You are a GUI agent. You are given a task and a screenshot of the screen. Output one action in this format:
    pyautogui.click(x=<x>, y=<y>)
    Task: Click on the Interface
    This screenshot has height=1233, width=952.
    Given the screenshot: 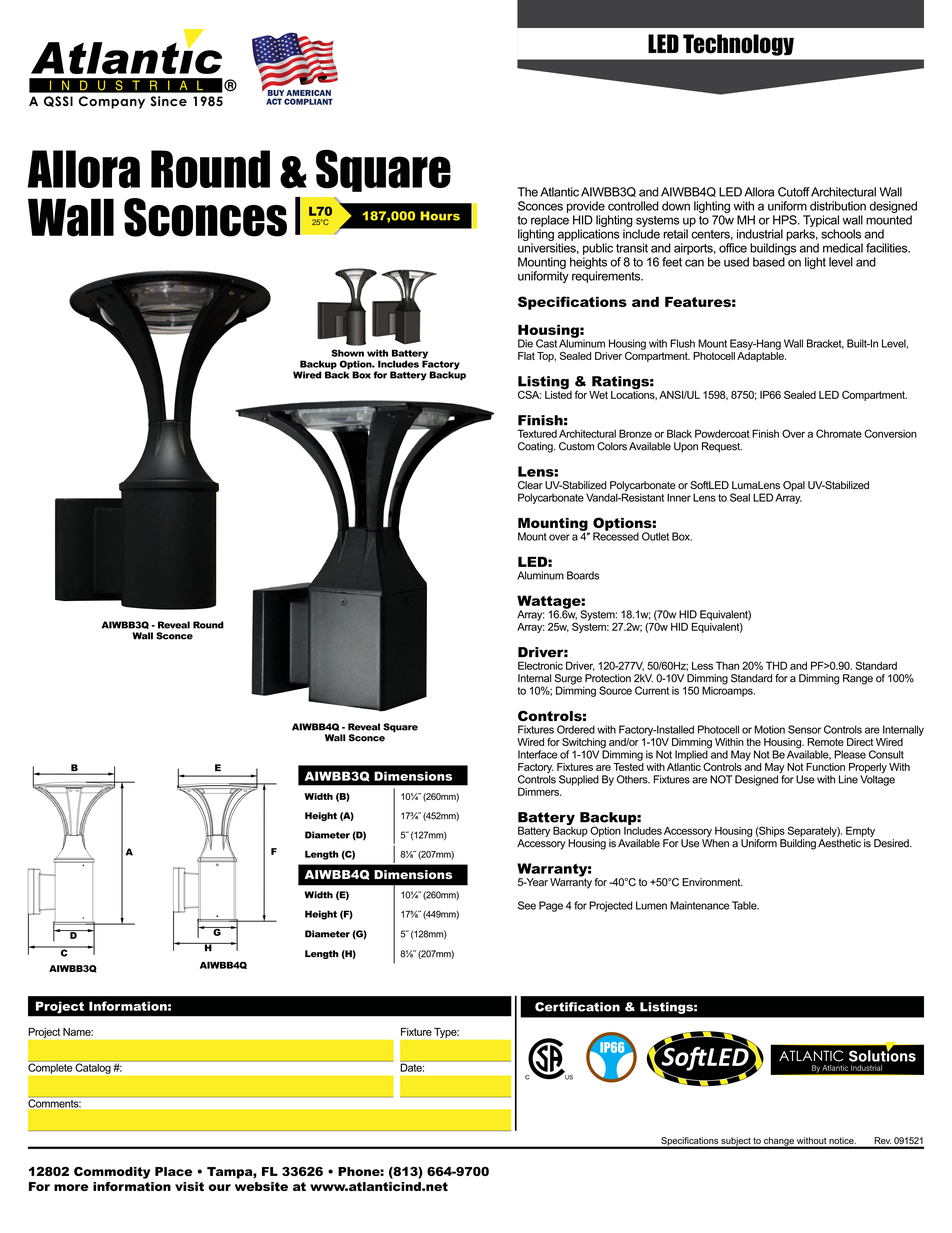 What is the action you would take?
    pyautogui.click(x=537, y=754)
